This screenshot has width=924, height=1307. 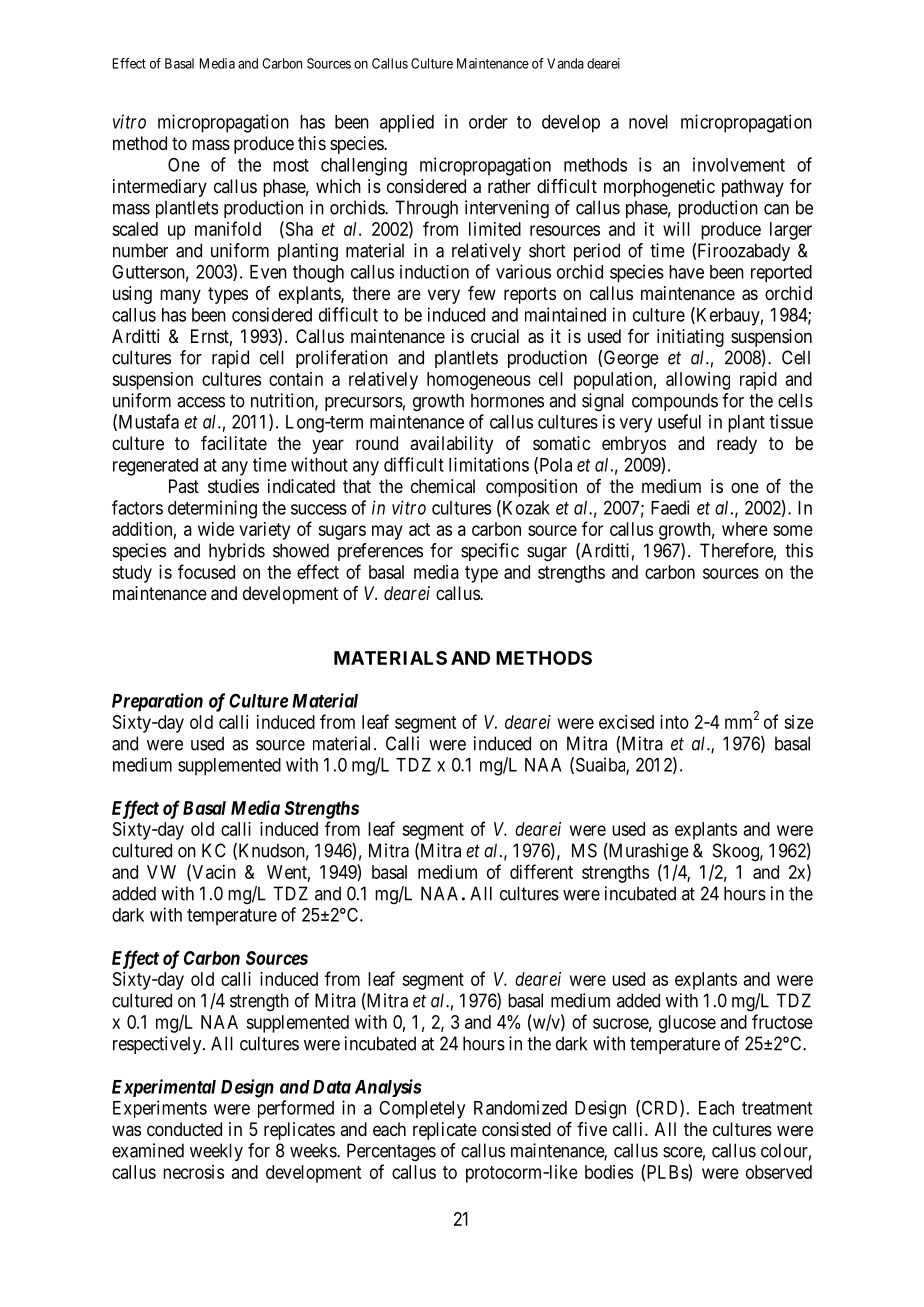 What do you see at coordinates (201, 402) in the screenshot?
I see `access` at bounding box center [201, 402].
